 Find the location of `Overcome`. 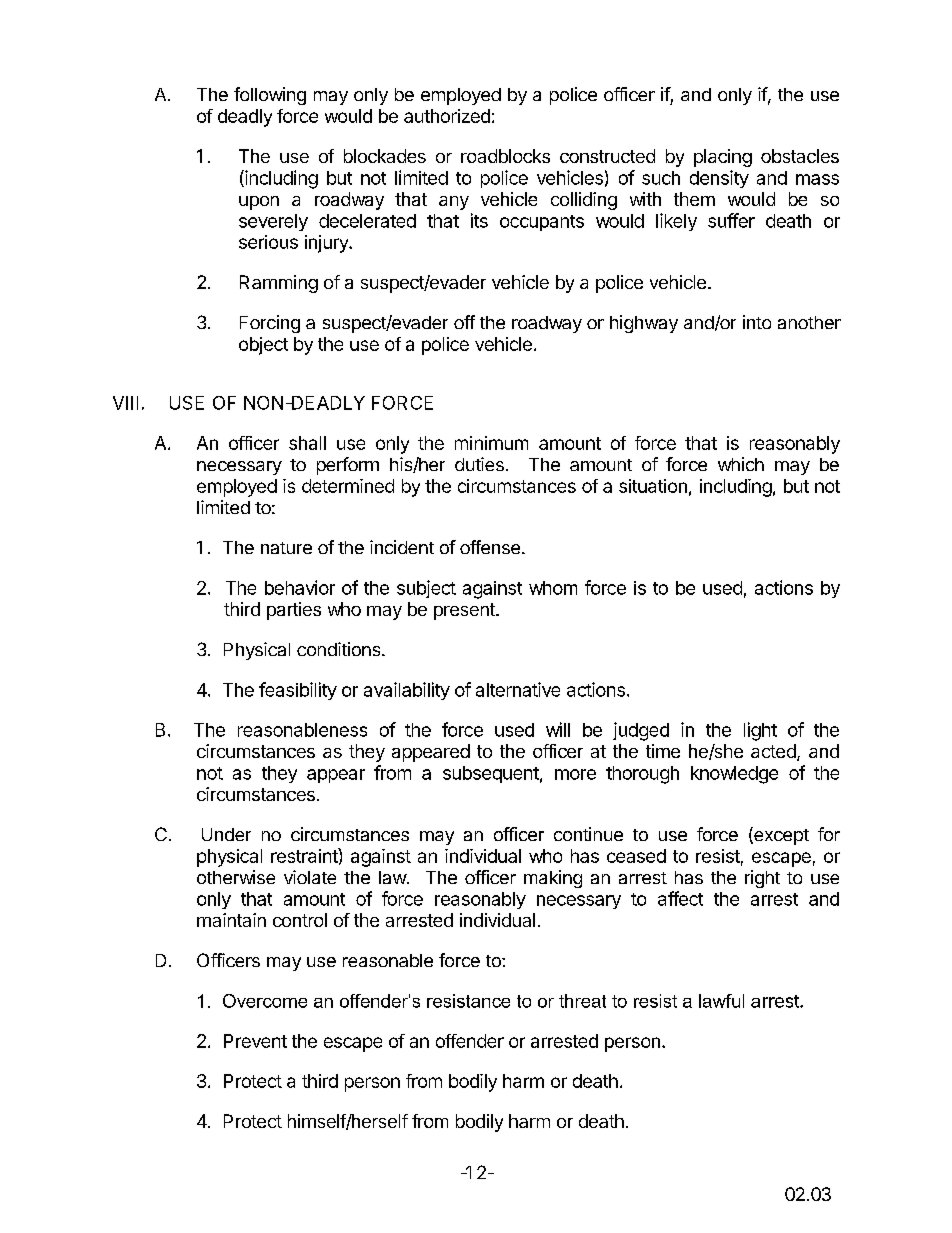

Overcome is located at coordinates (265, 1001).
